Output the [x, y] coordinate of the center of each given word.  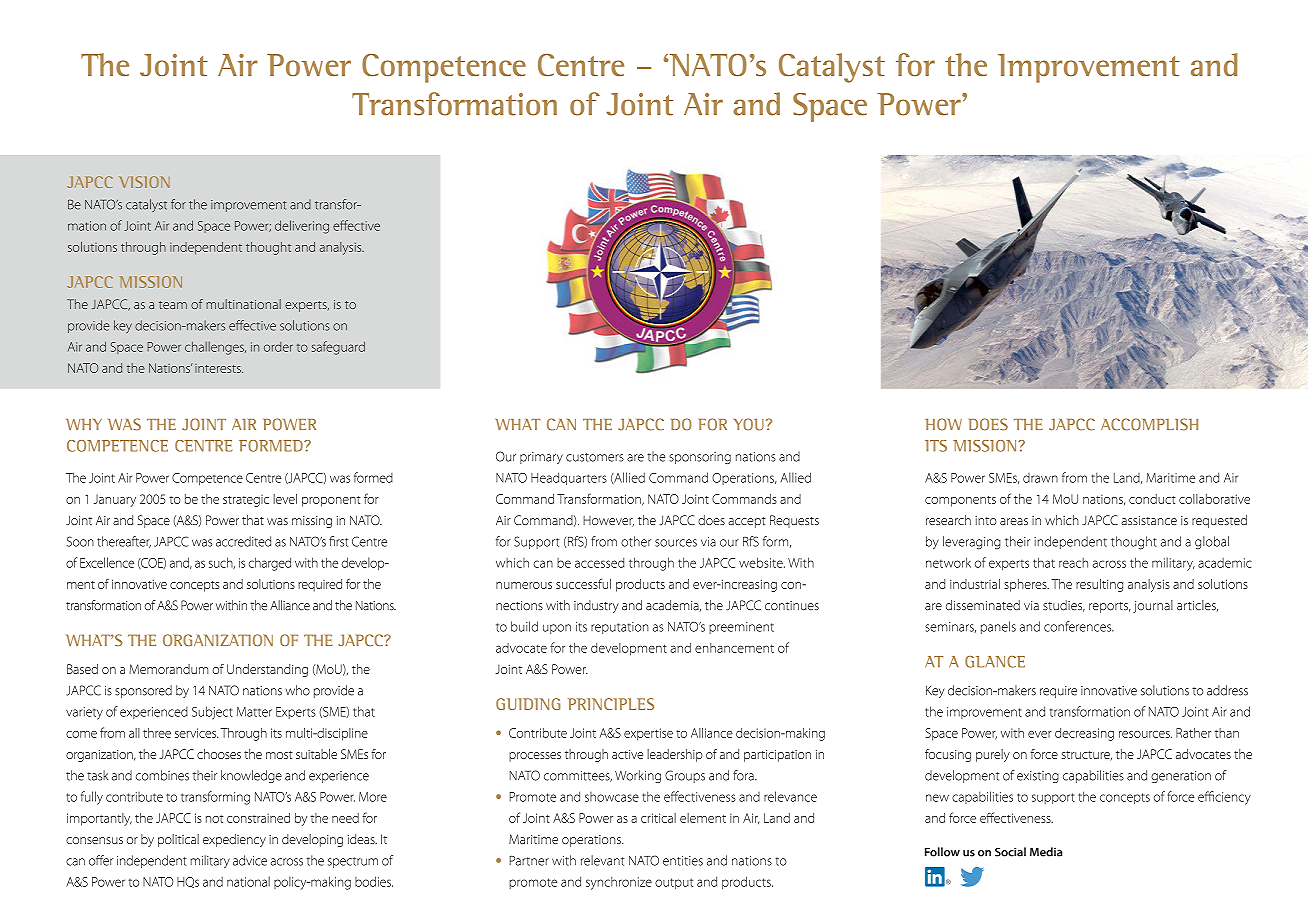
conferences [1079, 626]
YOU [749, 424]
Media [1046, 852]
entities [683, 861]
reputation [620, 628]
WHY [84, 424]
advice [250, 860]
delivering [302, 227]
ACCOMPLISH [1149, 424]
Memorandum [168, 669]
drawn [1040, 478]
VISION [144, 182]
